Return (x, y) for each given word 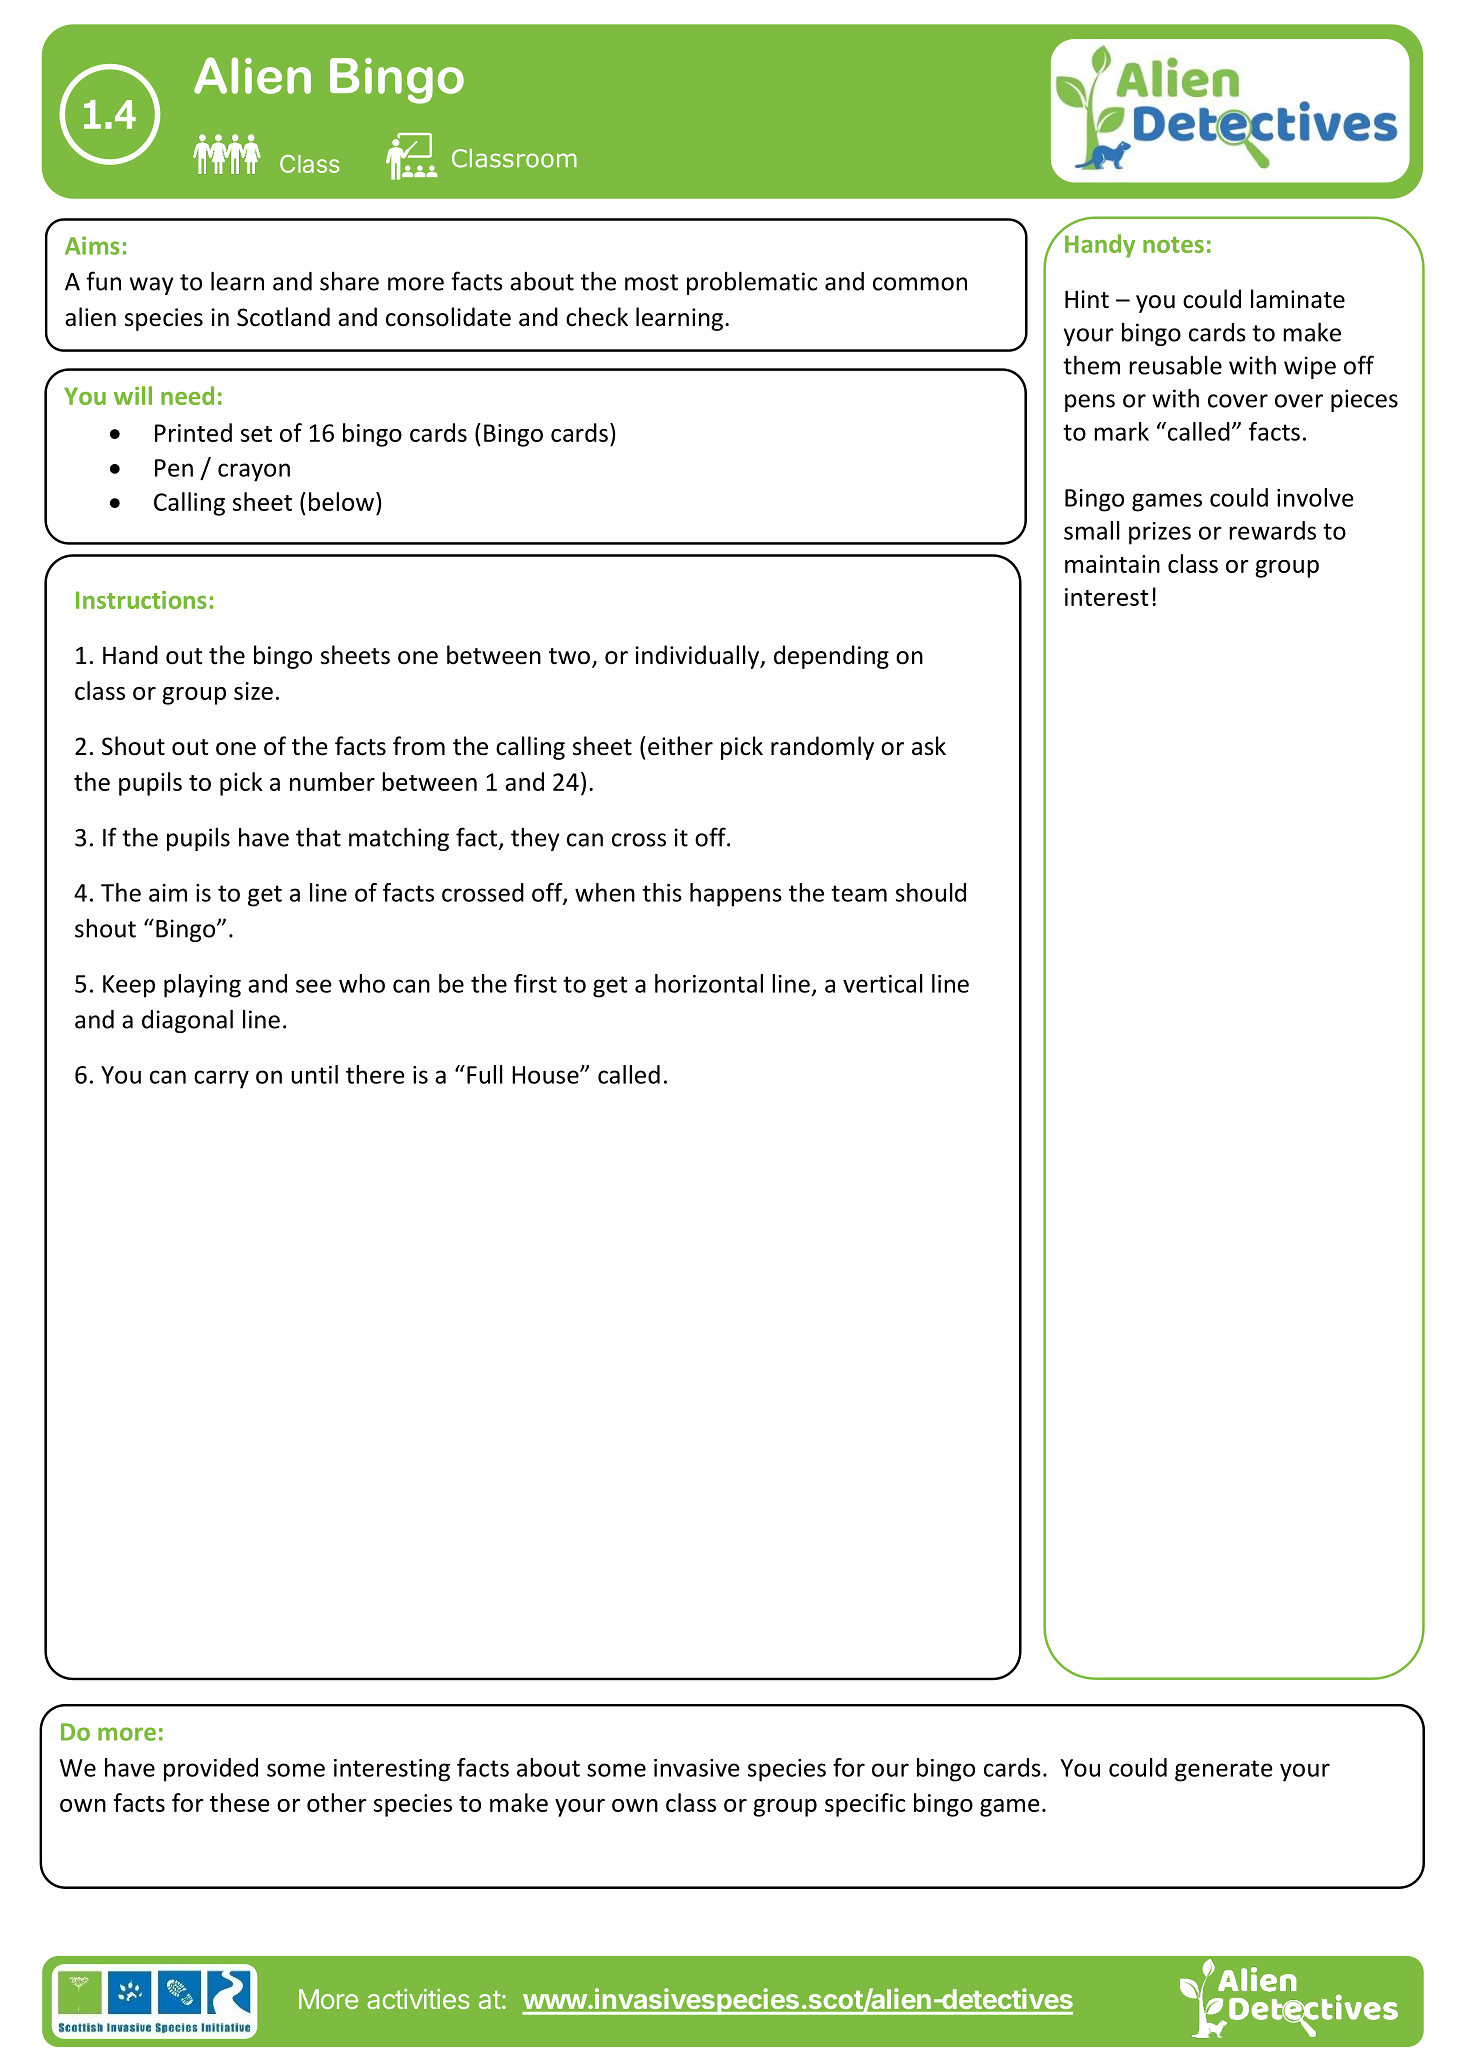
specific (865, 1805)
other (337, 1802)
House (546, 1075)
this (662, 892)
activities (418, 1999)
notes (1173, 245)
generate (1224, 1771)
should (931, 892)
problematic (752, 283)
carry (221, 1079)
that (318, 837)
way (152, 286)
